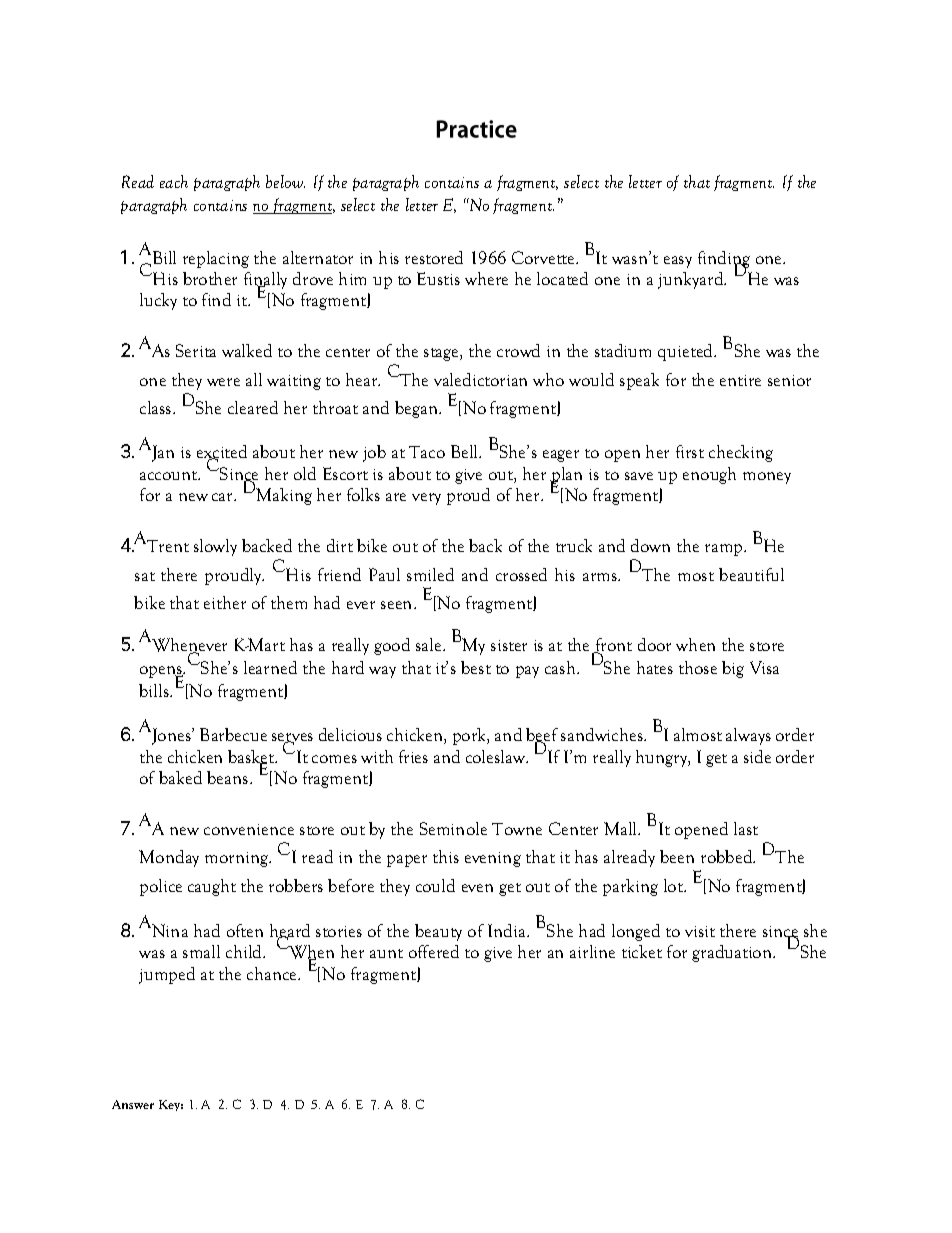 The height and width of the image is (1233, 952). I want to click on sale, so click(430, 644).
